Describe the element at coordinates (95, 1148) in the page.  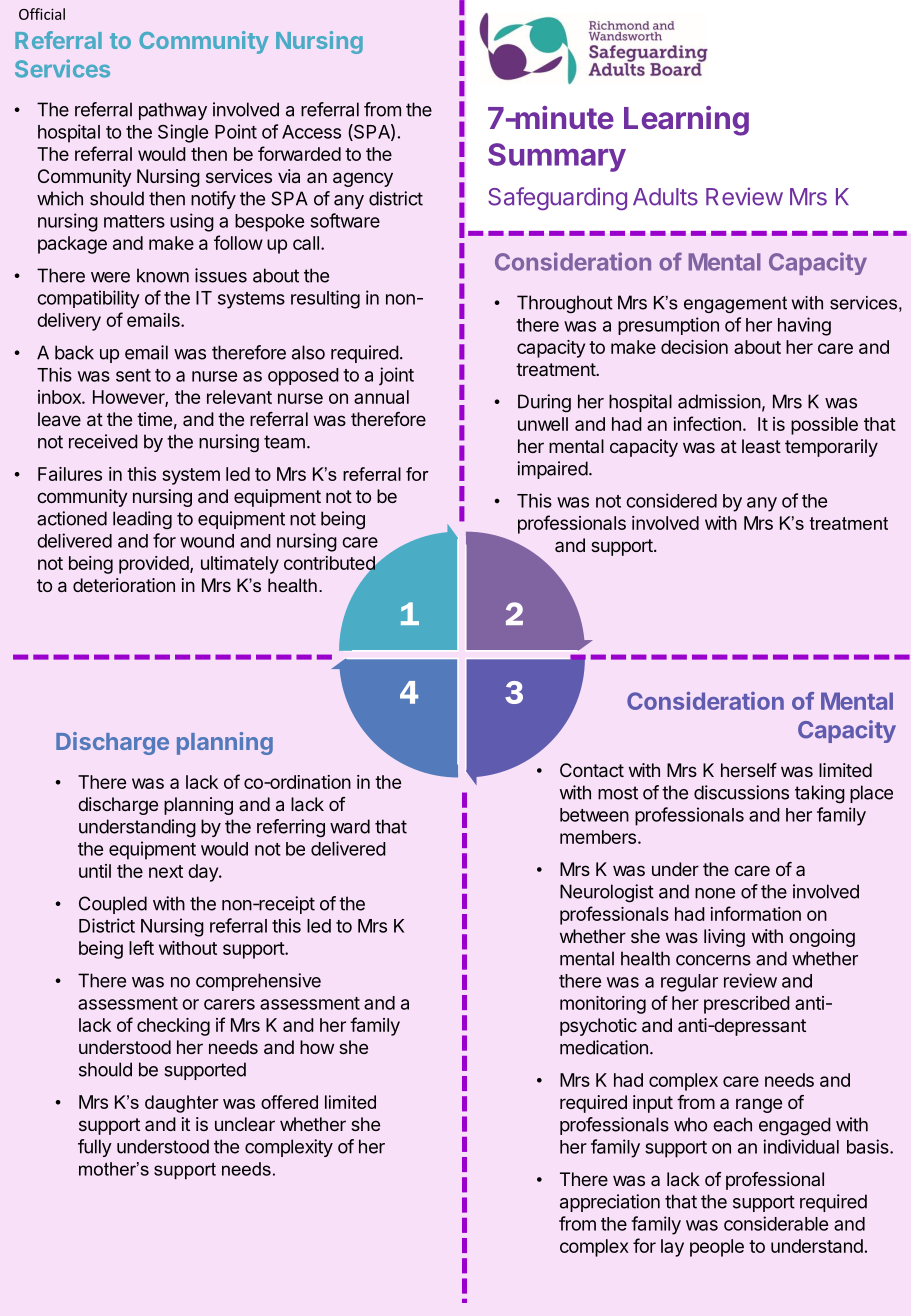
I see `fully` at that location.
